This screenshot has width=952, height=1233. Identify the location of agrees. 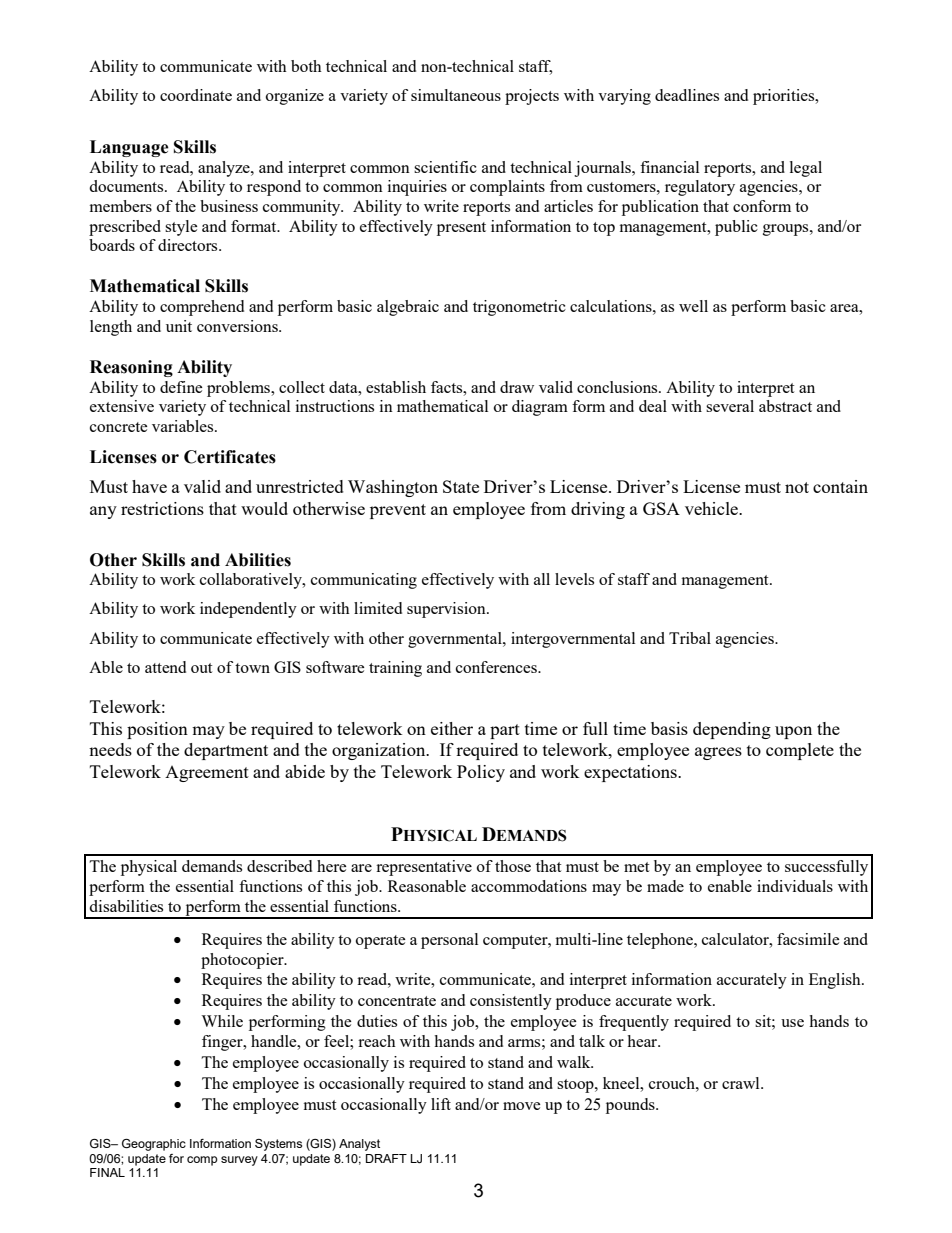
(718, 753).
